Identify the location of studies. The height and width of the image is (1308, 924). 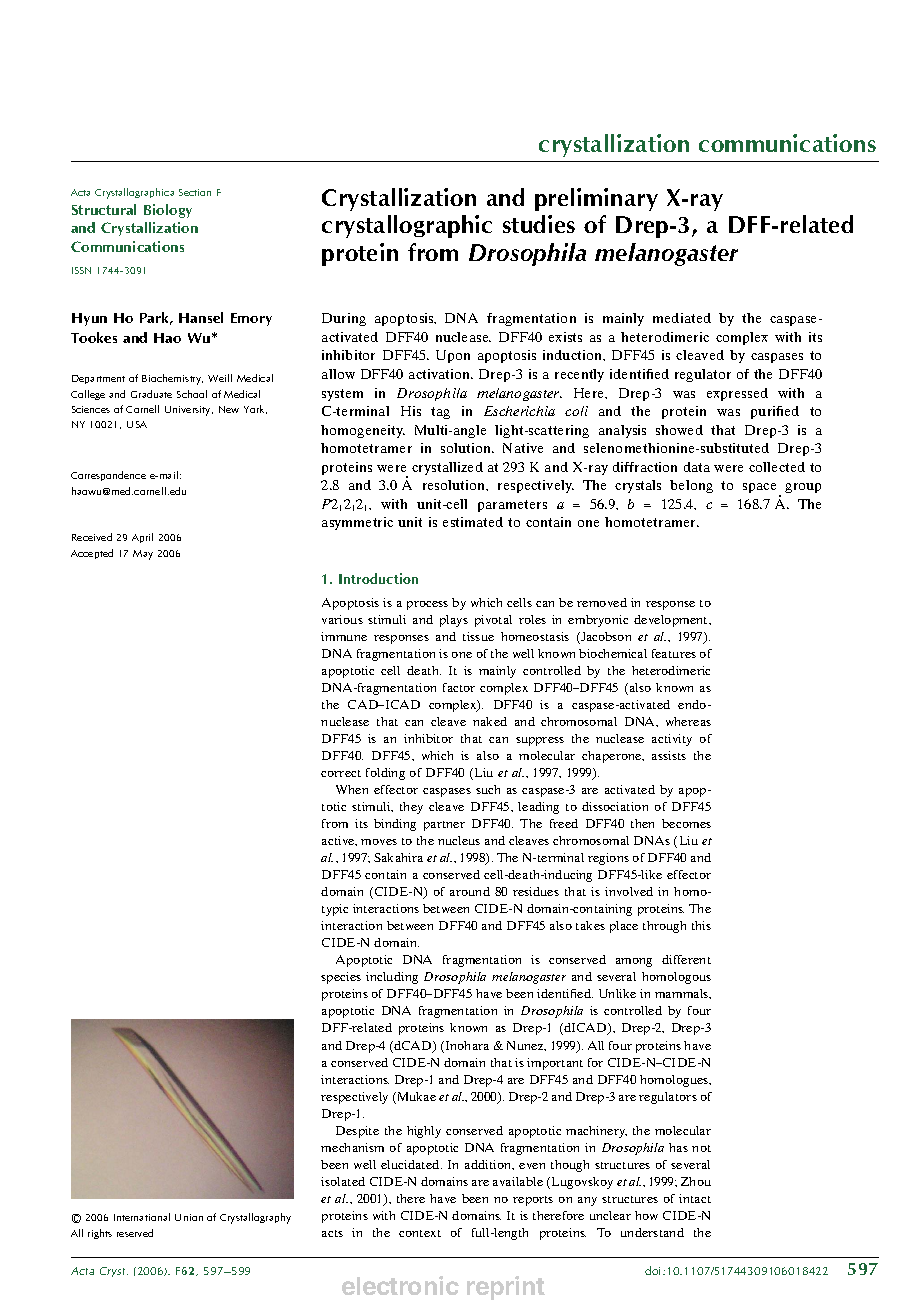
(539, 224).
